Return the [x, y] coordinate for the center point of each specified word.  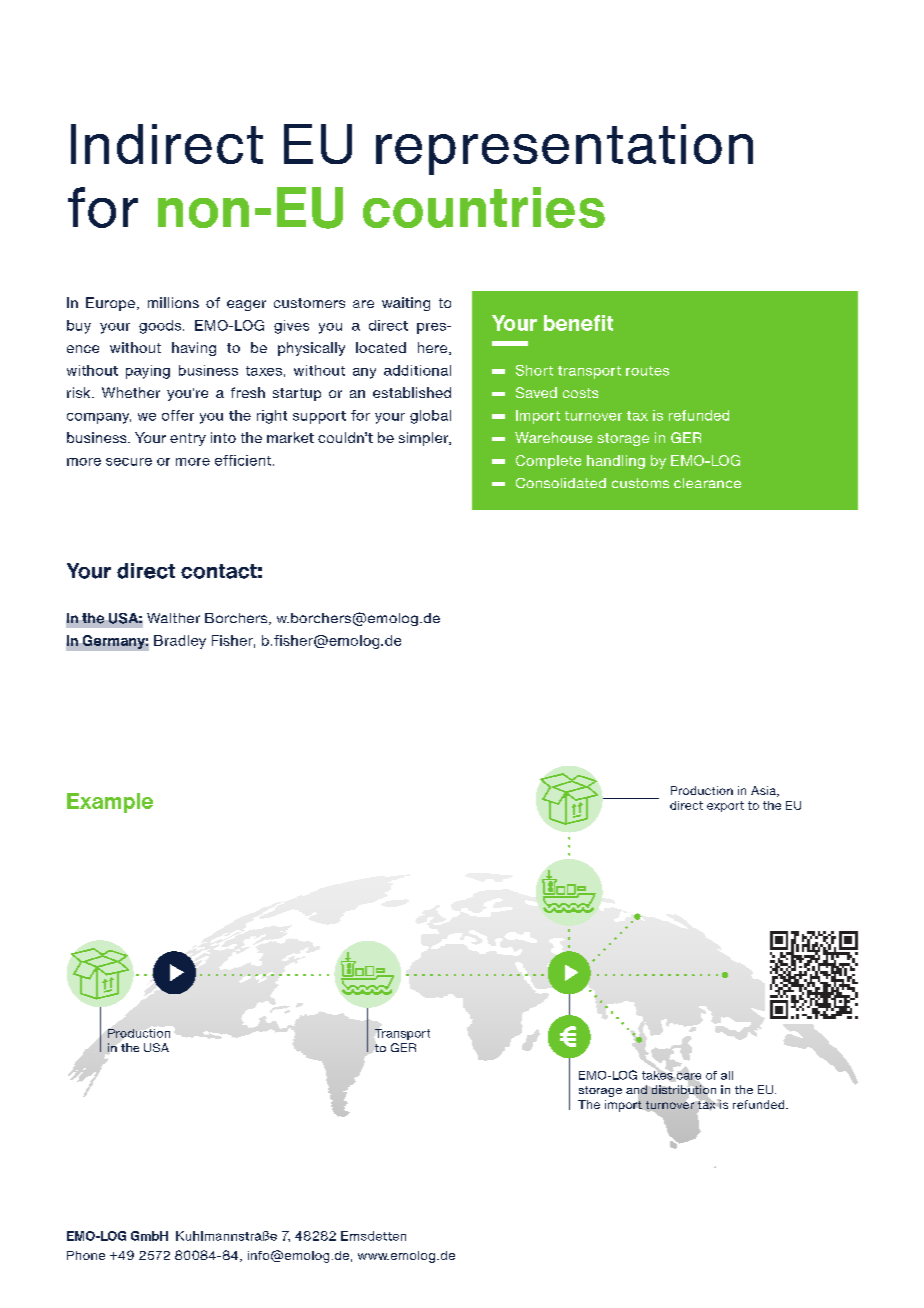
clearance [707, 483]
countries [484, 207]
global [430, 417]
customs [640, 483]
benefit [578, 323]
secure [129, 462]
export [725, 806]
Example [110, 803]
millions [173, 302]
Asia [764, 791]
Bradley [180, 642]
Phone [86, 1255]
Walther [173, 618]
